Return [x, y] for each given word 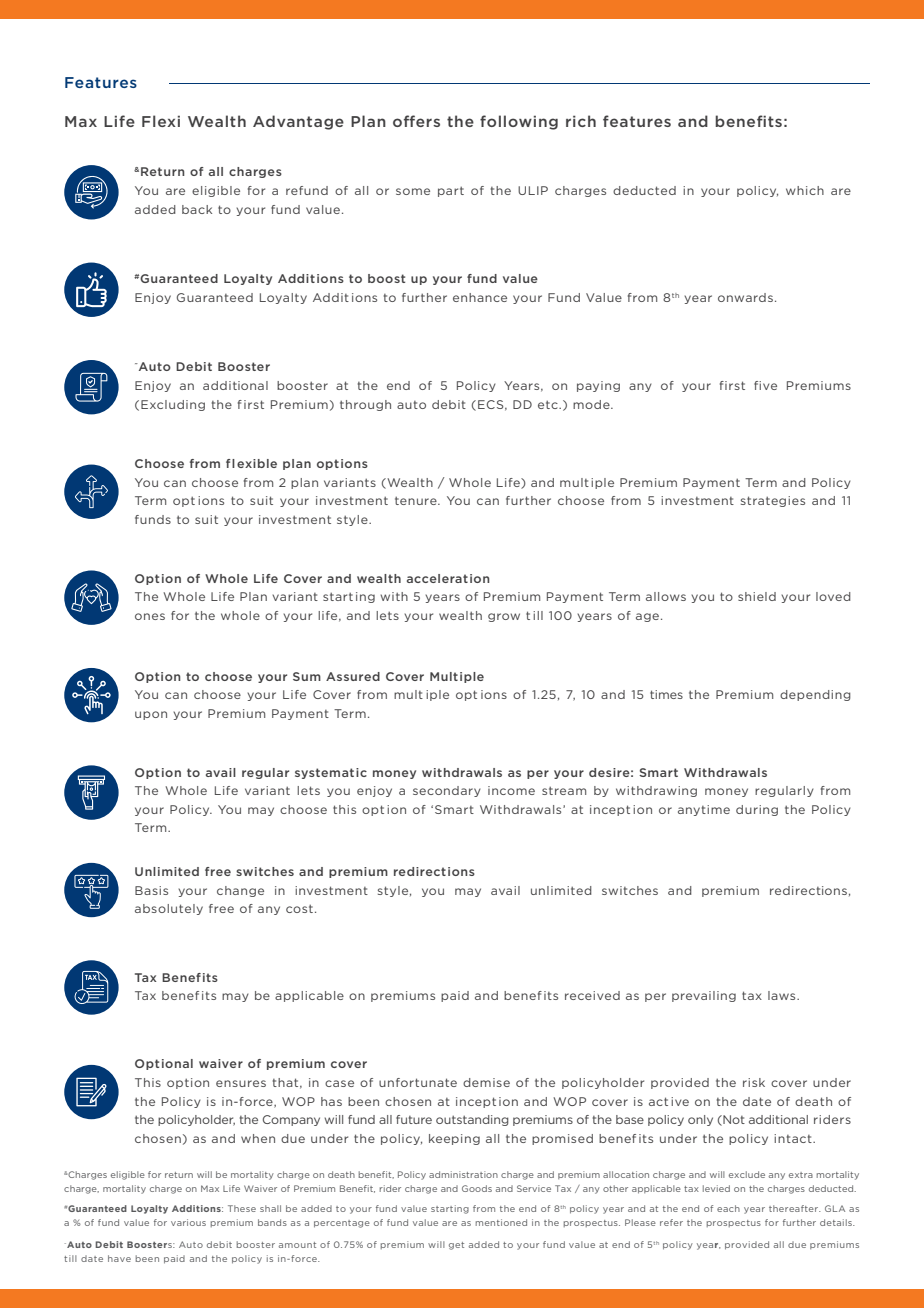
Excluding [173, 405]
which [805, 190]
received [592, 995]
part [451, 191]
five [765, 385]
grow [504, 617]
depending [815, 695]
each [728, 1208]
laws [783, 995]
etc [549, 404]
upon [151, 715]
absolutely [169, 909]
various [188, 1222]
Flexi [161, 121]
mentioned [501, 1222]
